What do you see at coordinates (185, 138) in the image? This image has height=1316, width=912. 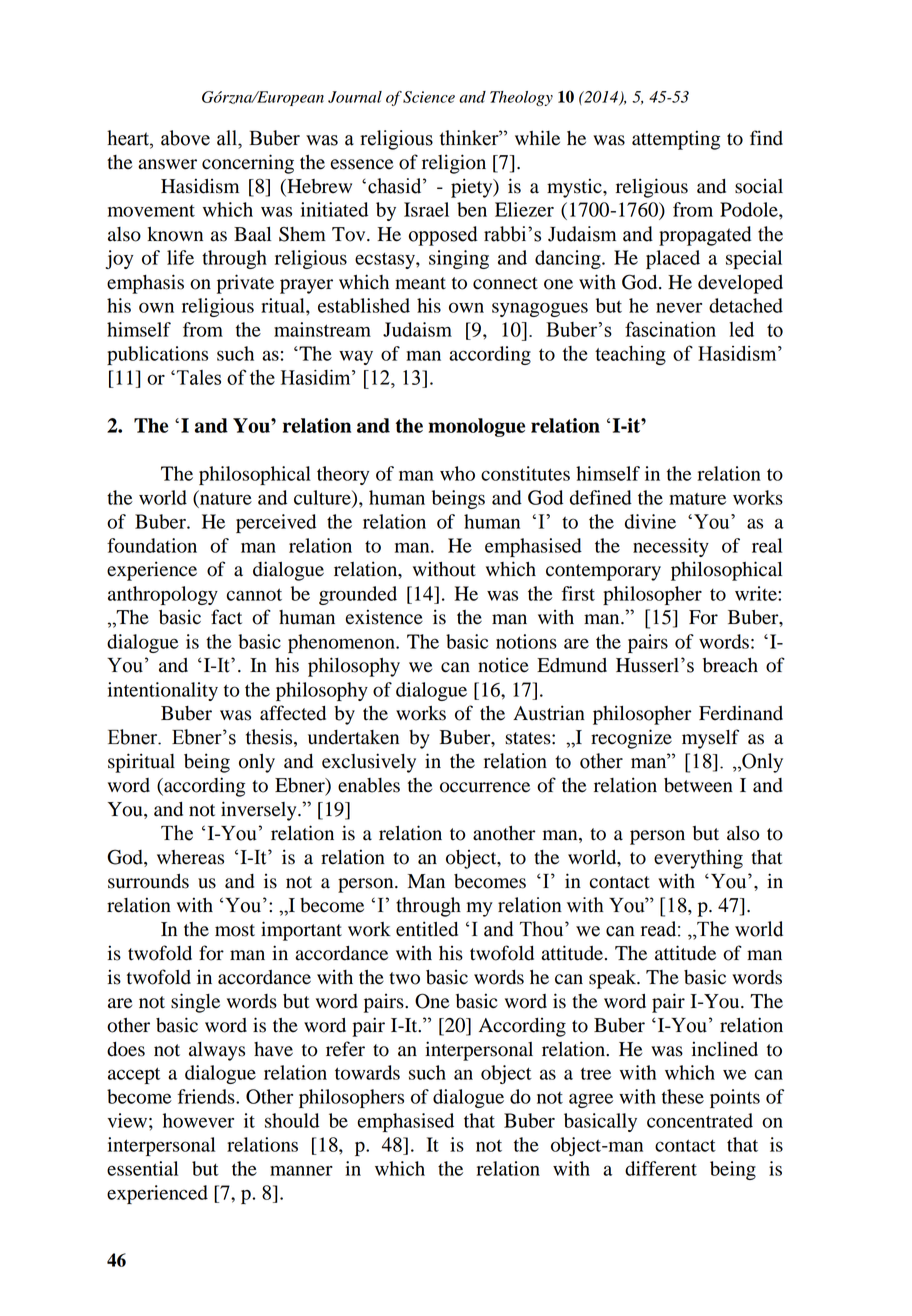 I see `above` at bounding box center [185, 138].
